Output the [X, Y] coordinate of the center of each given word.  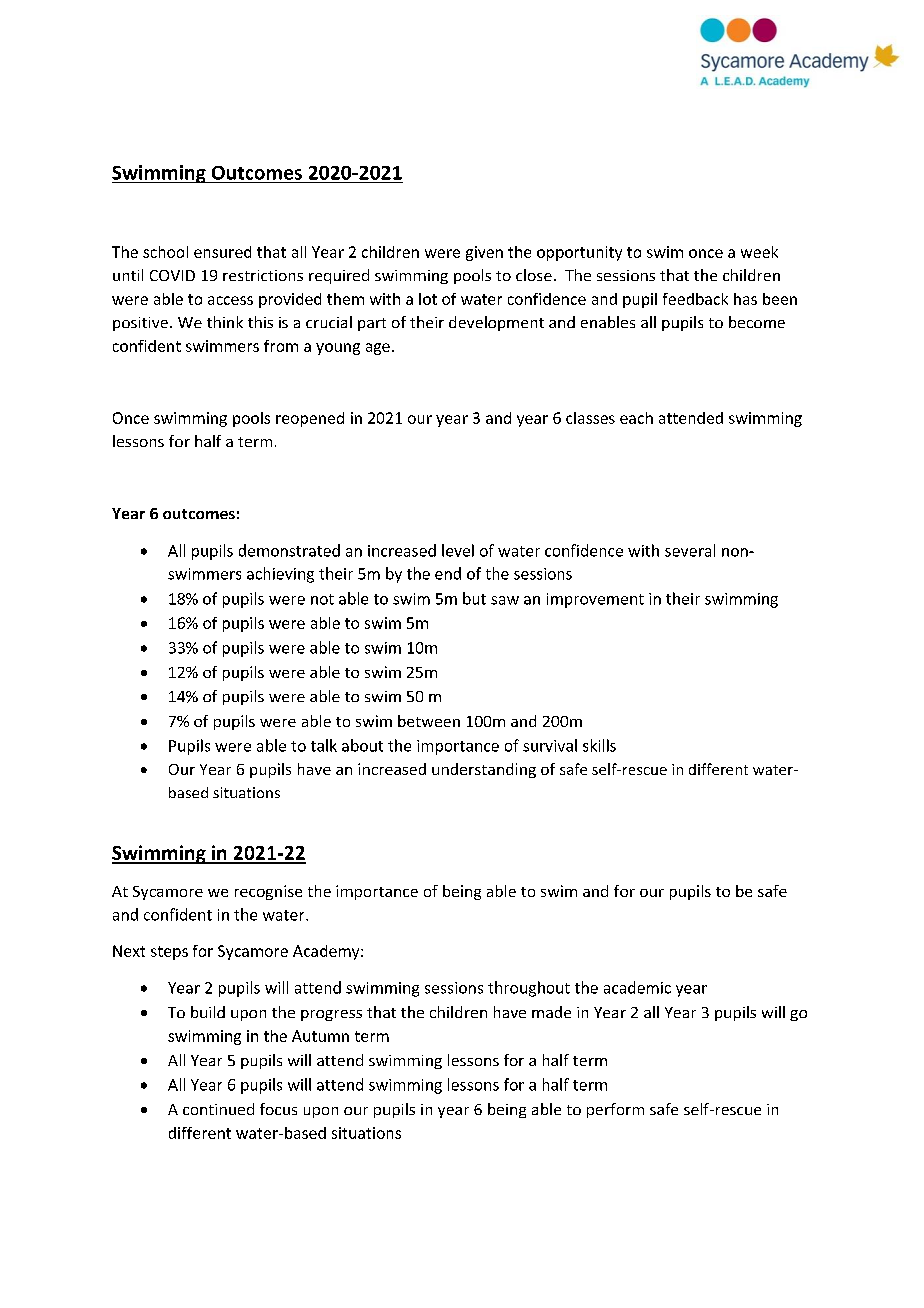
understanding [484, 770]
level [458, 550]
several [690, 550]
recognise [268, 892]
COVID [172, 275]
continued [218, 1109]
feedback [695, 299]
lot [428, 299]
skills [599, 745]
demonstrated [289, 550]
